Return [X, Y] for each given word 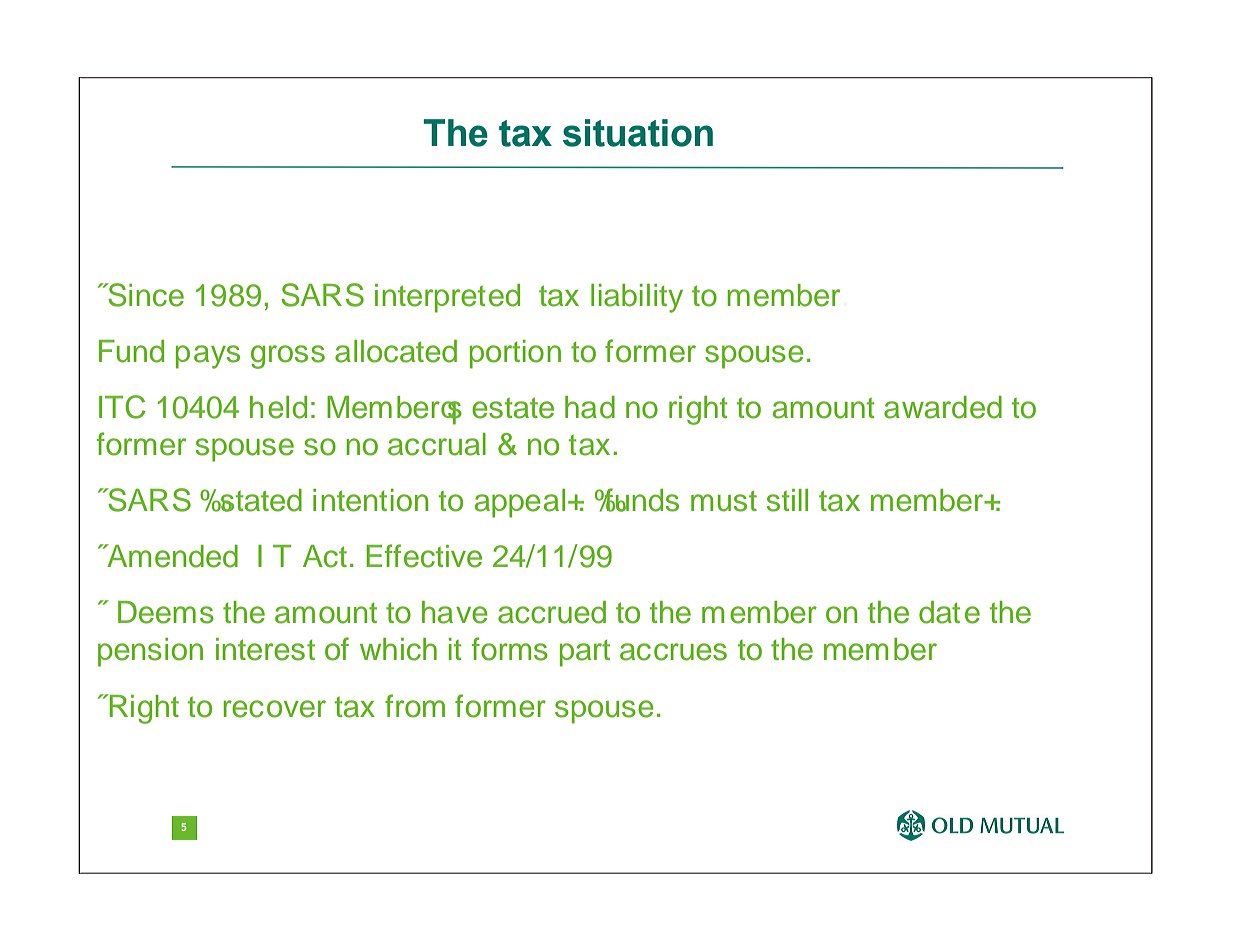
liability [637, 298]
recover [274, 709]
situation [638, 133]
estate [513, 408]
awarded [943, 407]
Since [145, 295]
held [278, 407]
